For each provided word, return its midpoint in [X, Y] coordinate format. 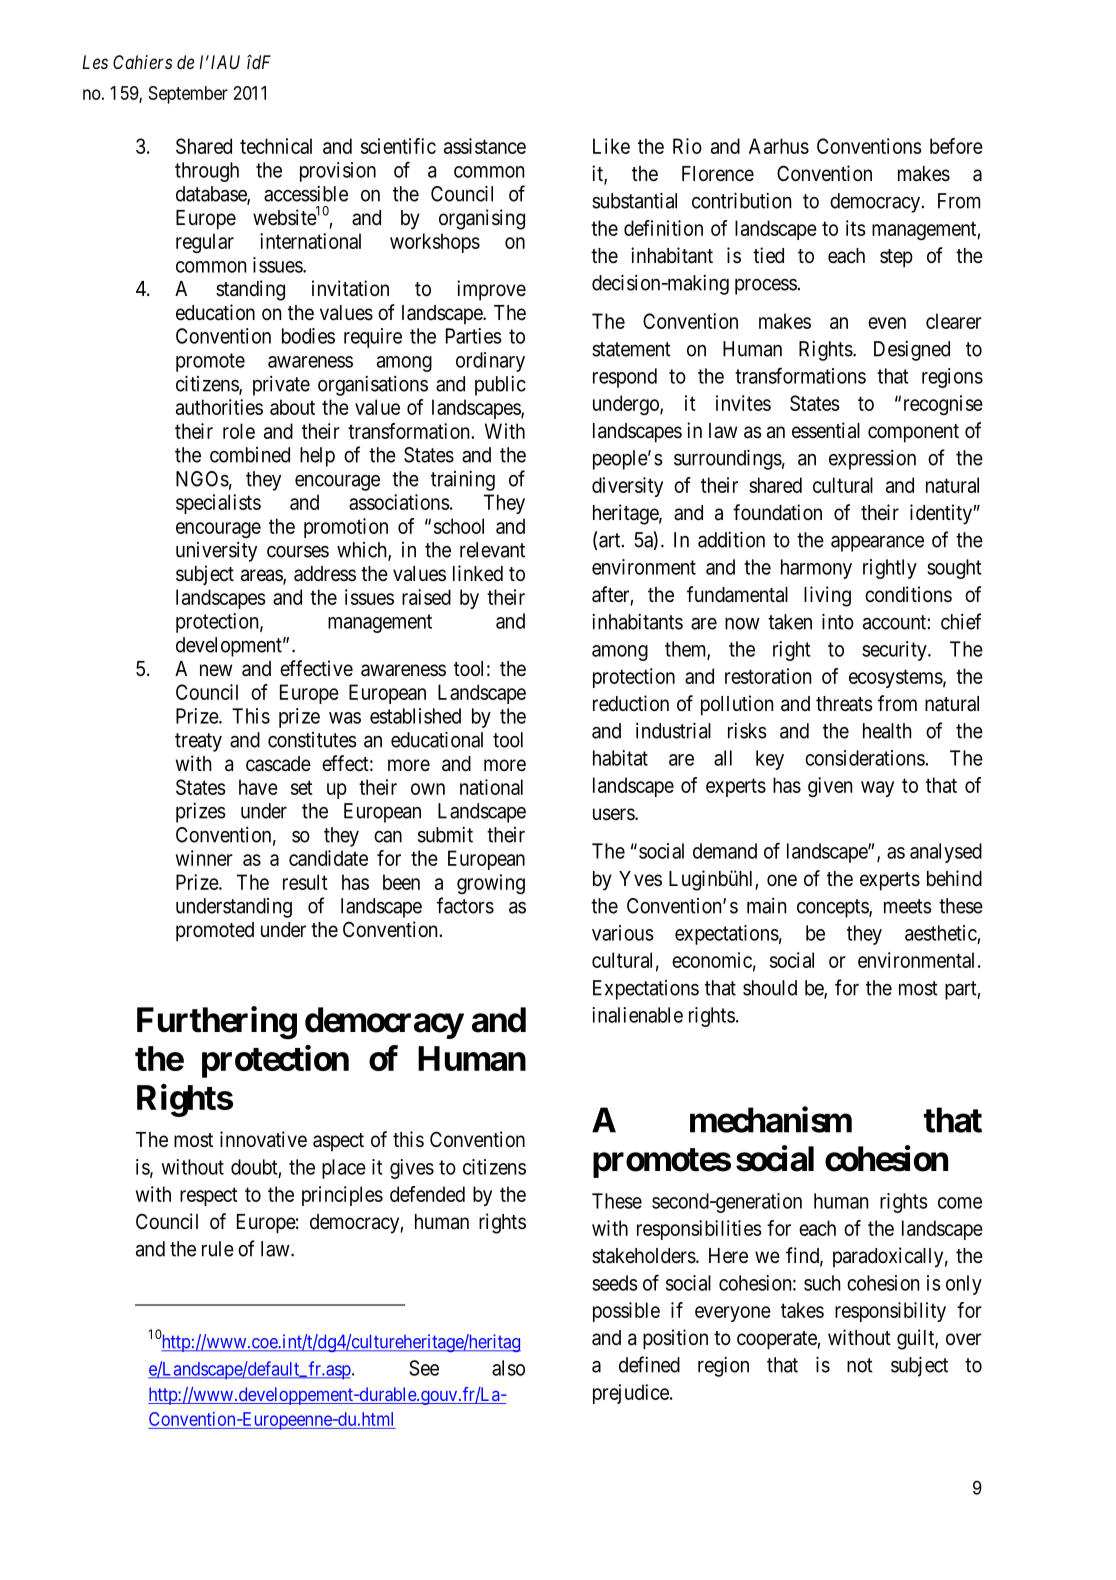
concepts [833, 908]
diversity [627, 487]
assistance [485, 146]
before [956, 146]
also [508, 1368]
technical [276, 146]
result [305, 882]
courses [298, 552]
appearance [877, 543]
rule [218, 1249]
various [623, 933]
